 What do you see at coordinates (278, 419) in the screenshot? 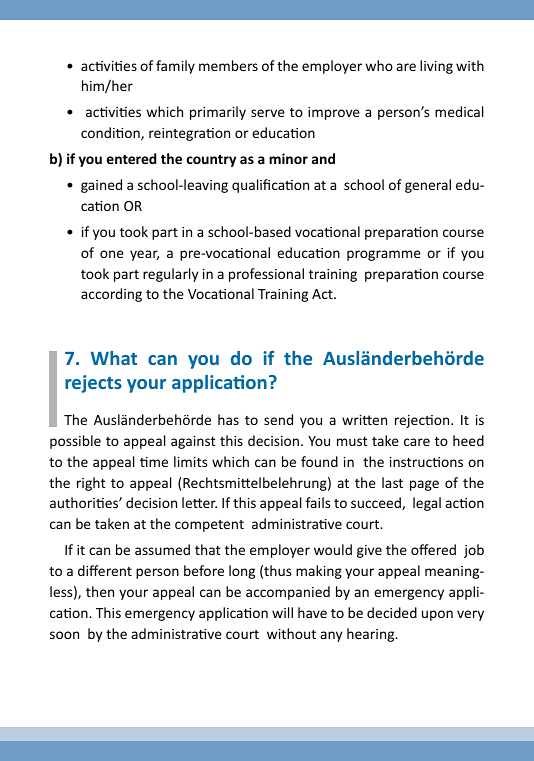
I see `send` at bounding box center [278, 419].
